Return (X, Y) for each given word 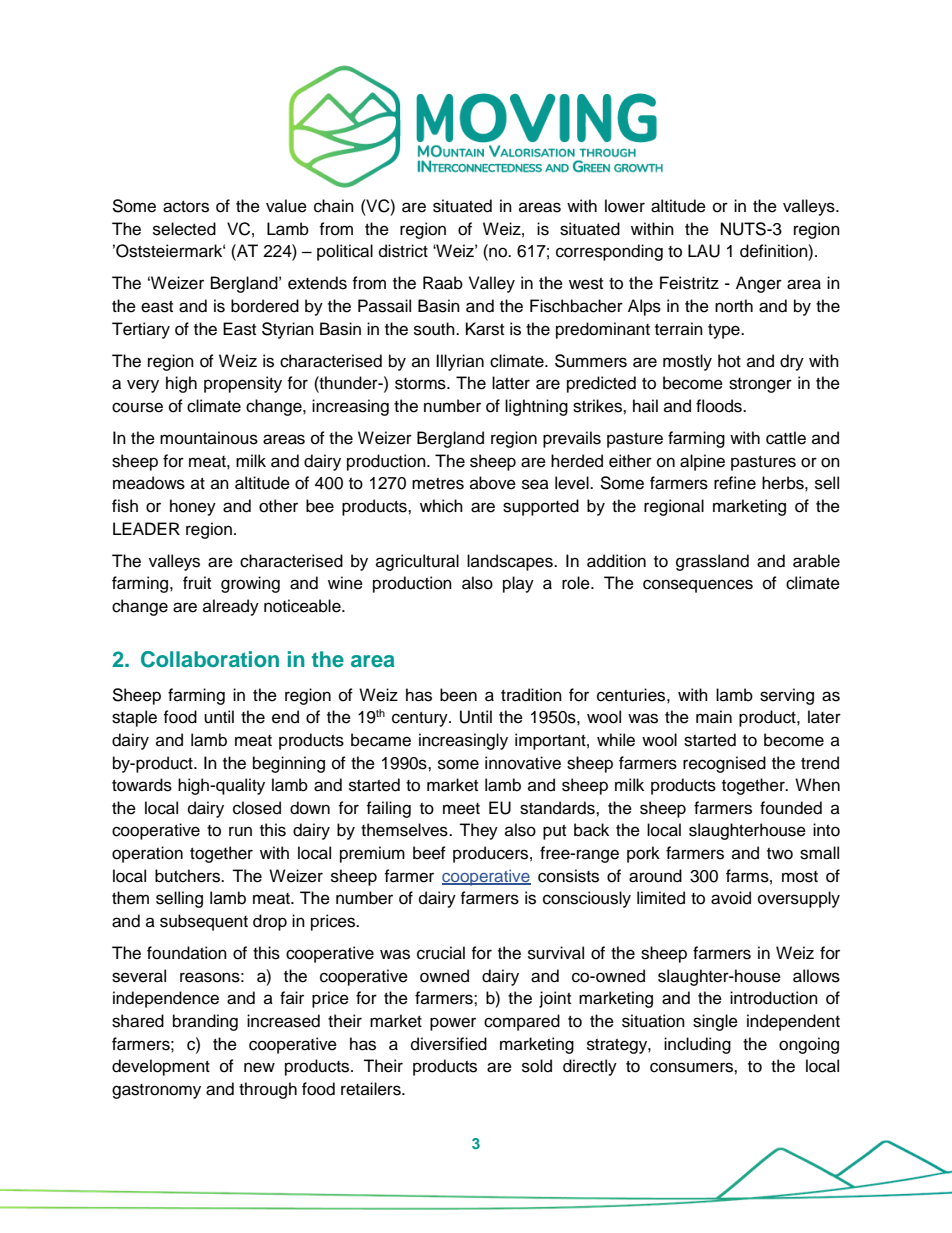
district (403, 251)
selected (184, 229)
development (161, 1067)
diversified (449, 1044)
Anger (759, 284)
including (697, 1045)
